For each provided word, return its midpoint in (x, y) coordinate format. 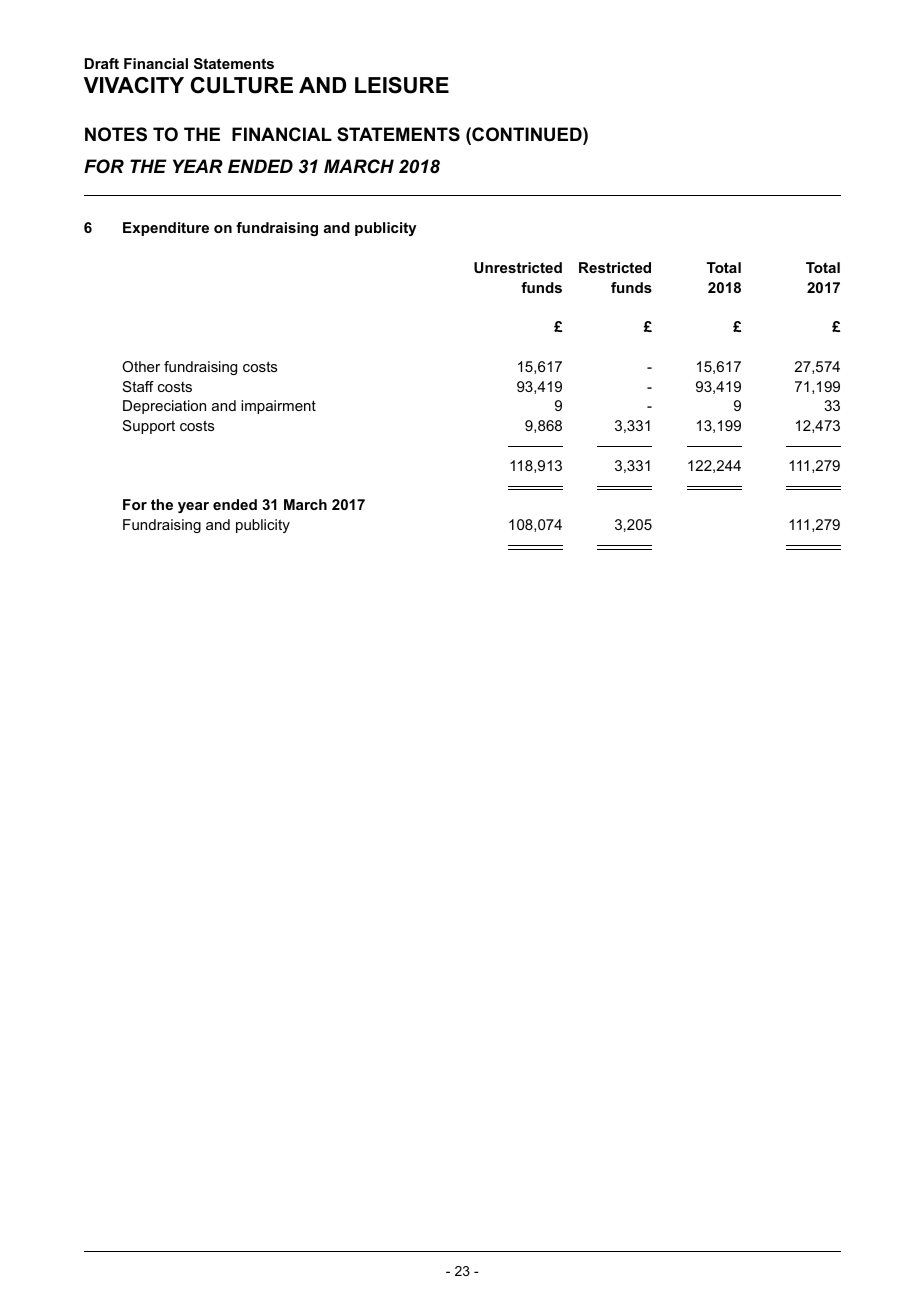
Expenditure (166, 229)
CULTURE (242, 85)
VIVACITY (134, 85)
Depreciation (164, 407)
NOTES (116, 134)
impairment (278, 407)
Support (149, 427)
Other (141, 366)
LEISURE (402, 85)
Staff (138, 386)
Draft (102, 63)
